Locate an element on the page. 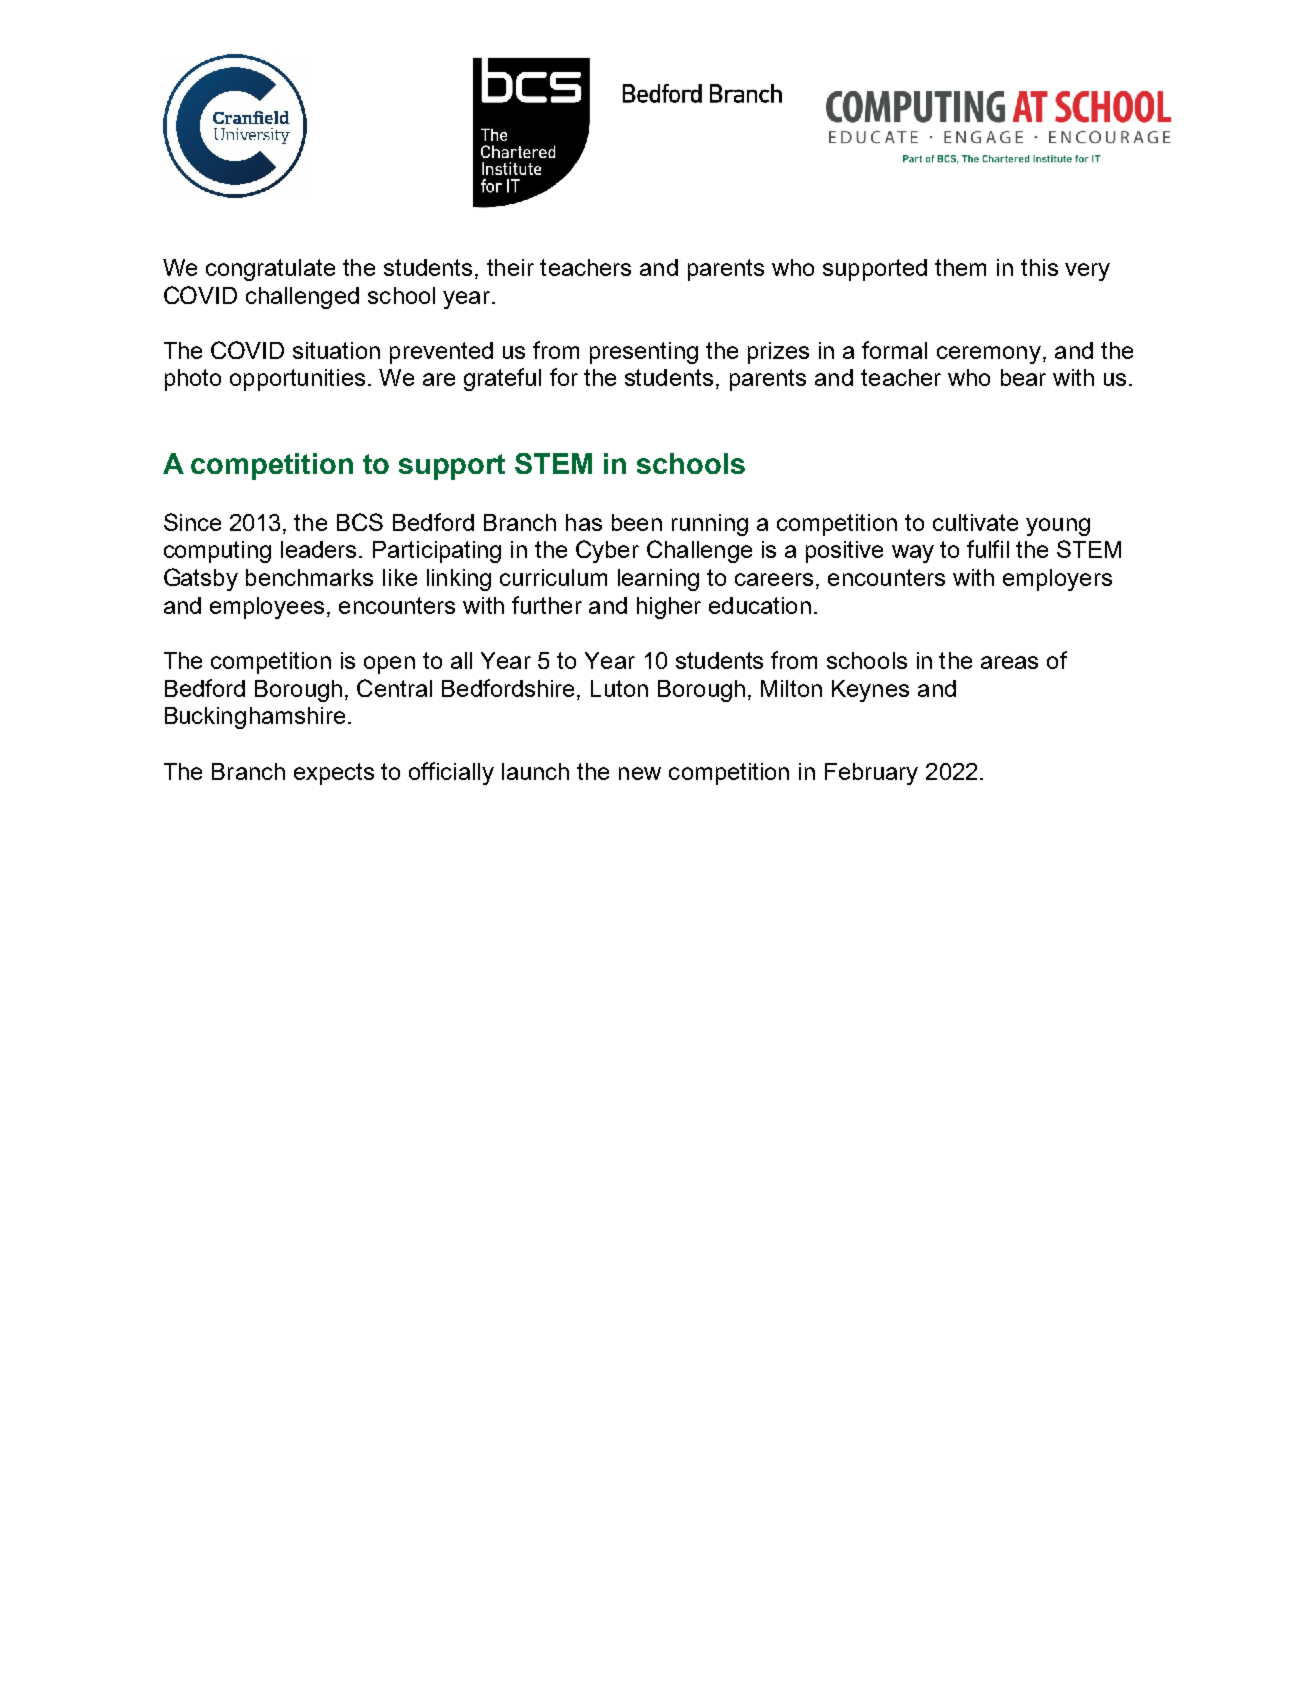 This page has width=1300, height=1683. presenting is located at coordinates (644, 353).
